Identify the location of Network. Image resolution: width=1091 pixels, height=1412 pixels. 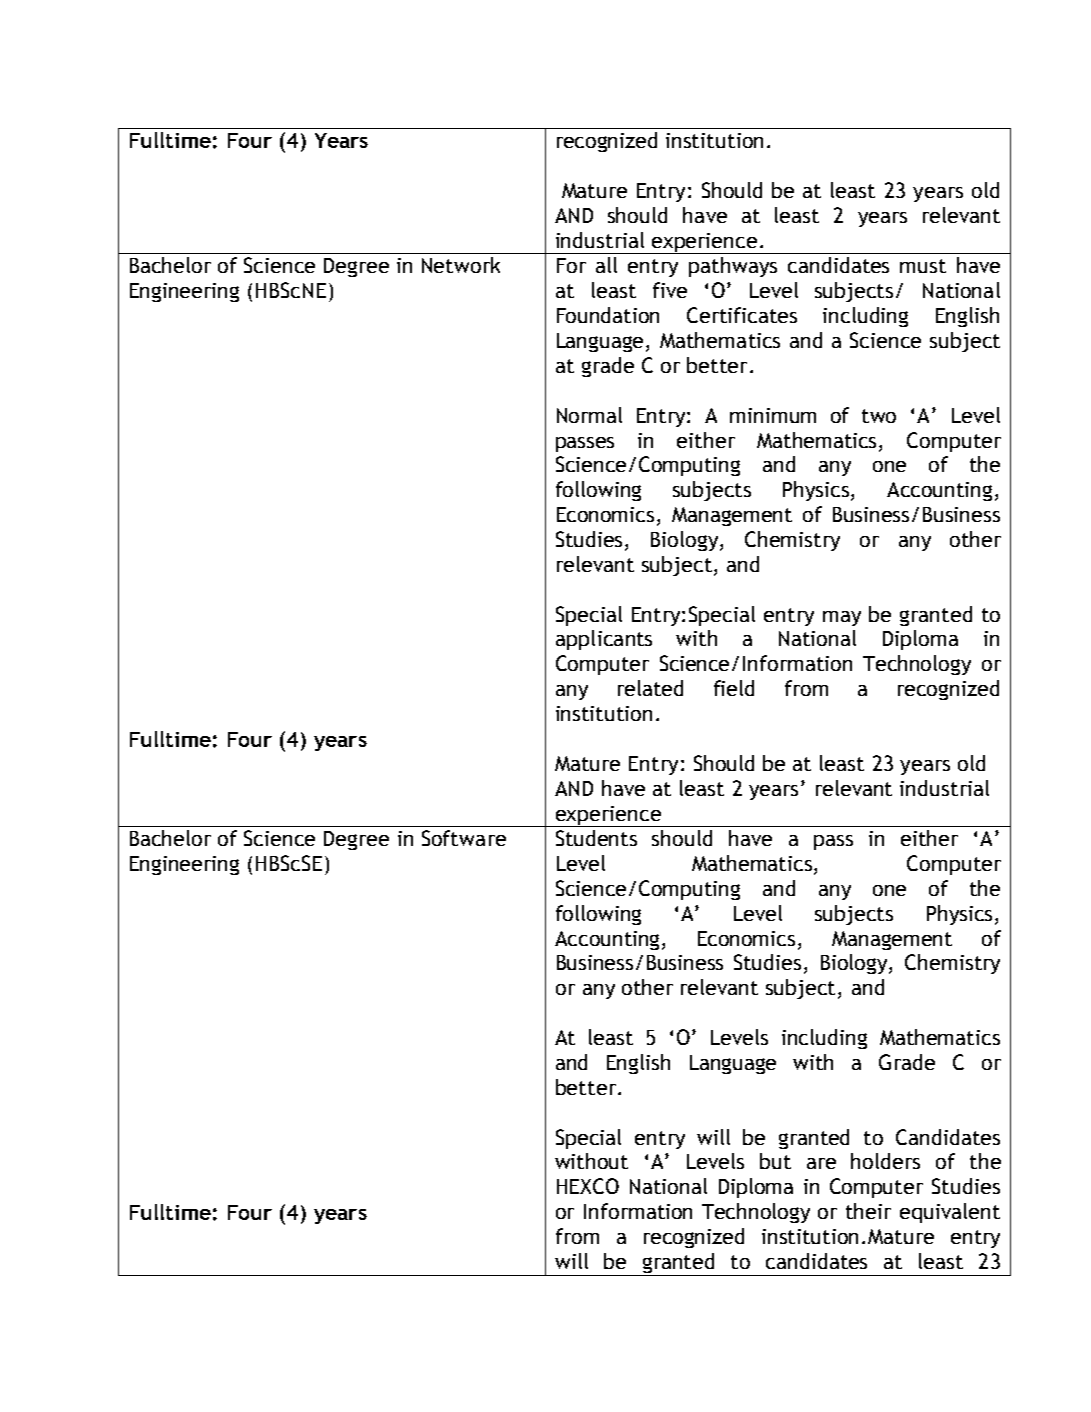
(461, 265).
